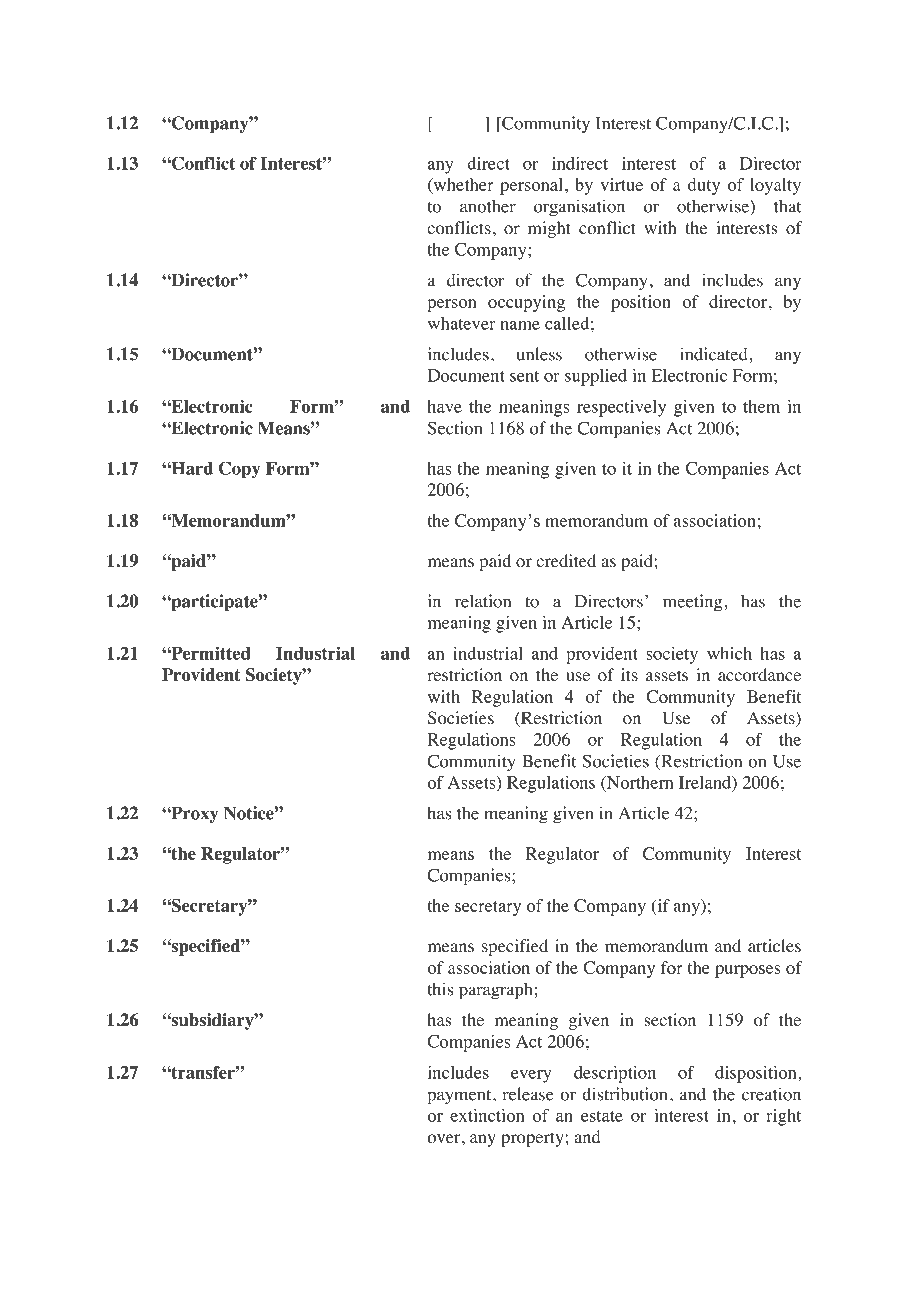 The image size is (924, 1308). Describe the element at coordinates (524, 376) in the screenshot. I see `sent` at that location.
